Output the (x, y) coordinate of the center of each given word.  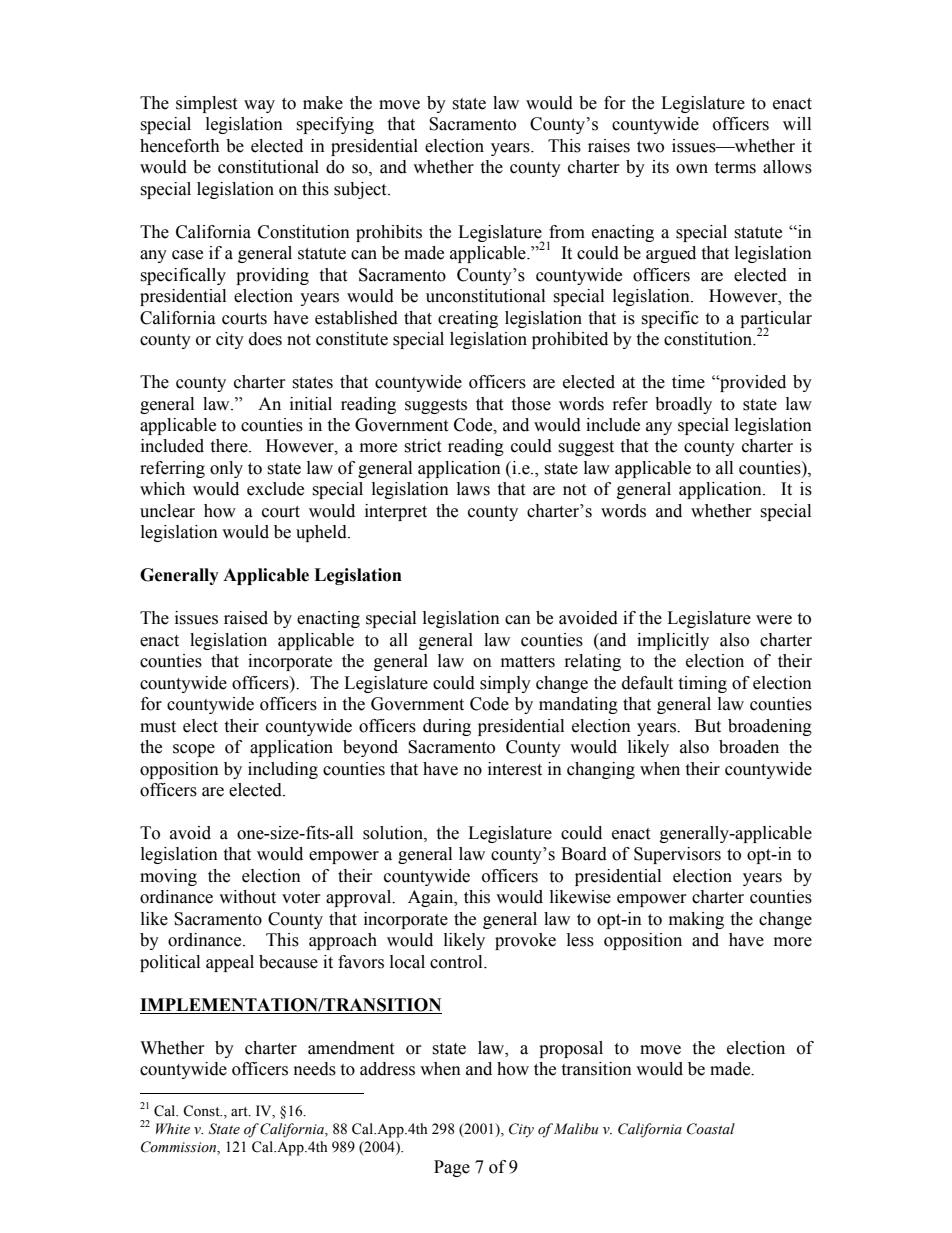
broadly (683, 405)
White (173, 1128)
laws (473, 489)
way (259, 106)
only (226, 469)
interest (515, 769)
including (283, 770)
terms (735, 168)
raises (609, 146)
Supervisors (677, 855)
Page (452, 1168)
